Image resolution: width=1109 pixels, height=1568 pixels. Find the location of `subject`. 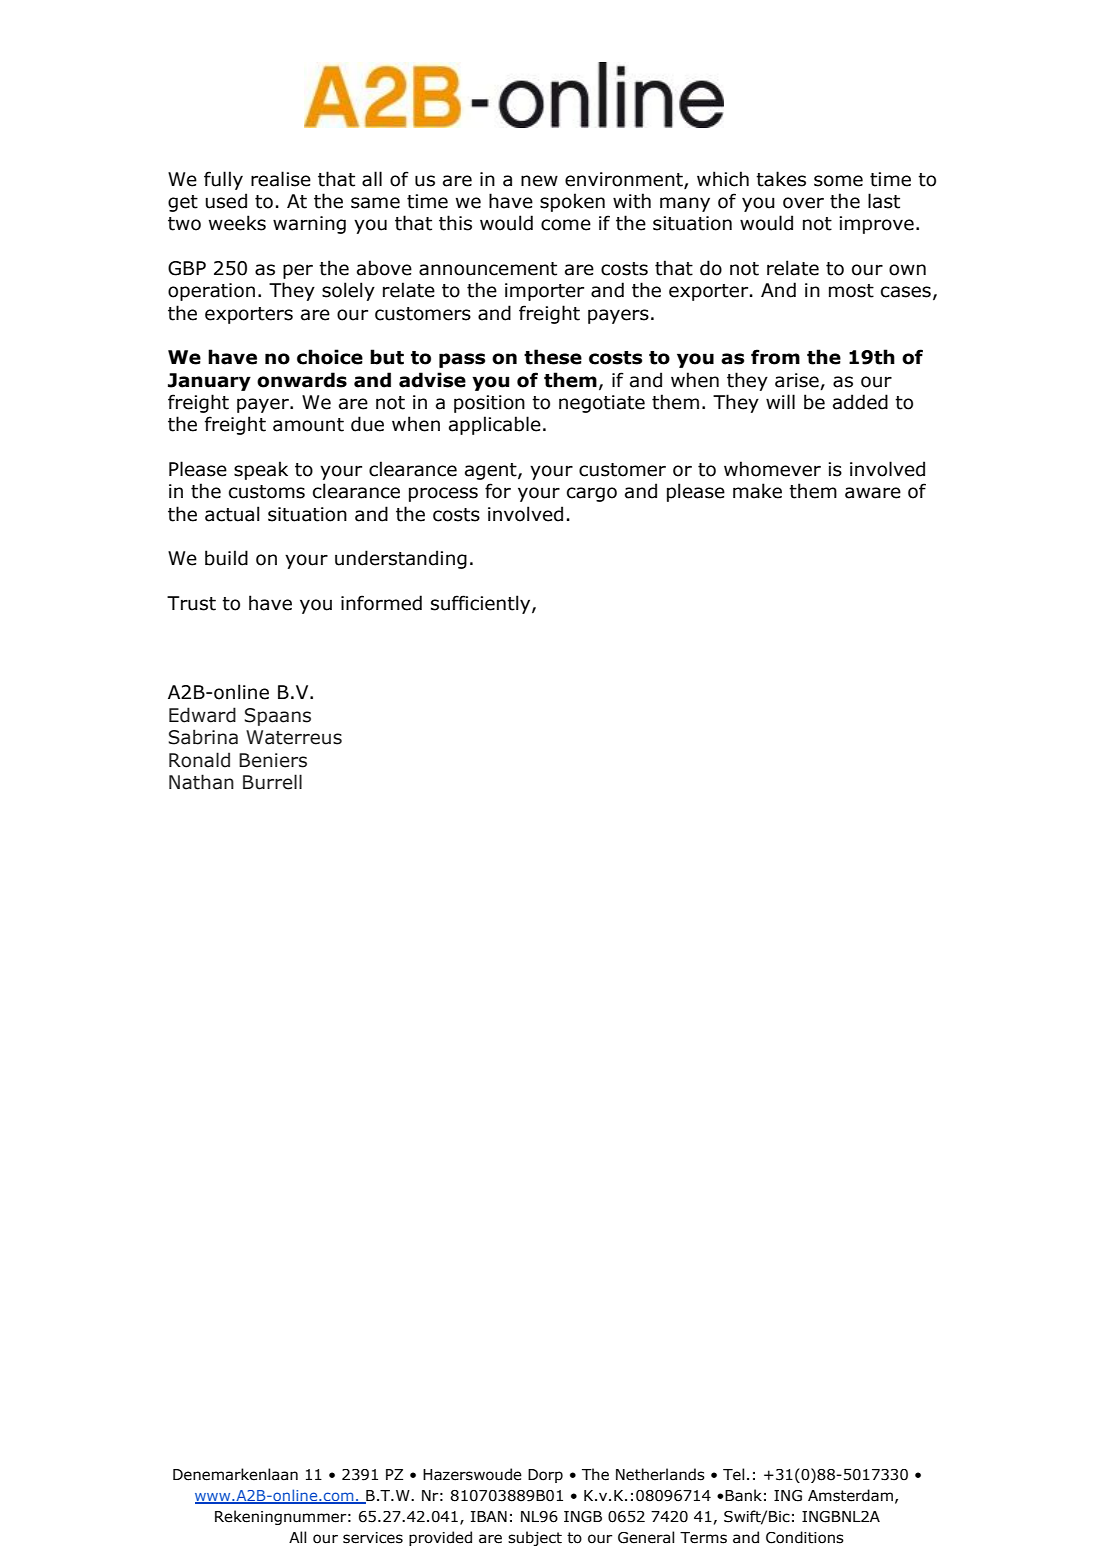

subject is located at coordinates (535, 1538).
